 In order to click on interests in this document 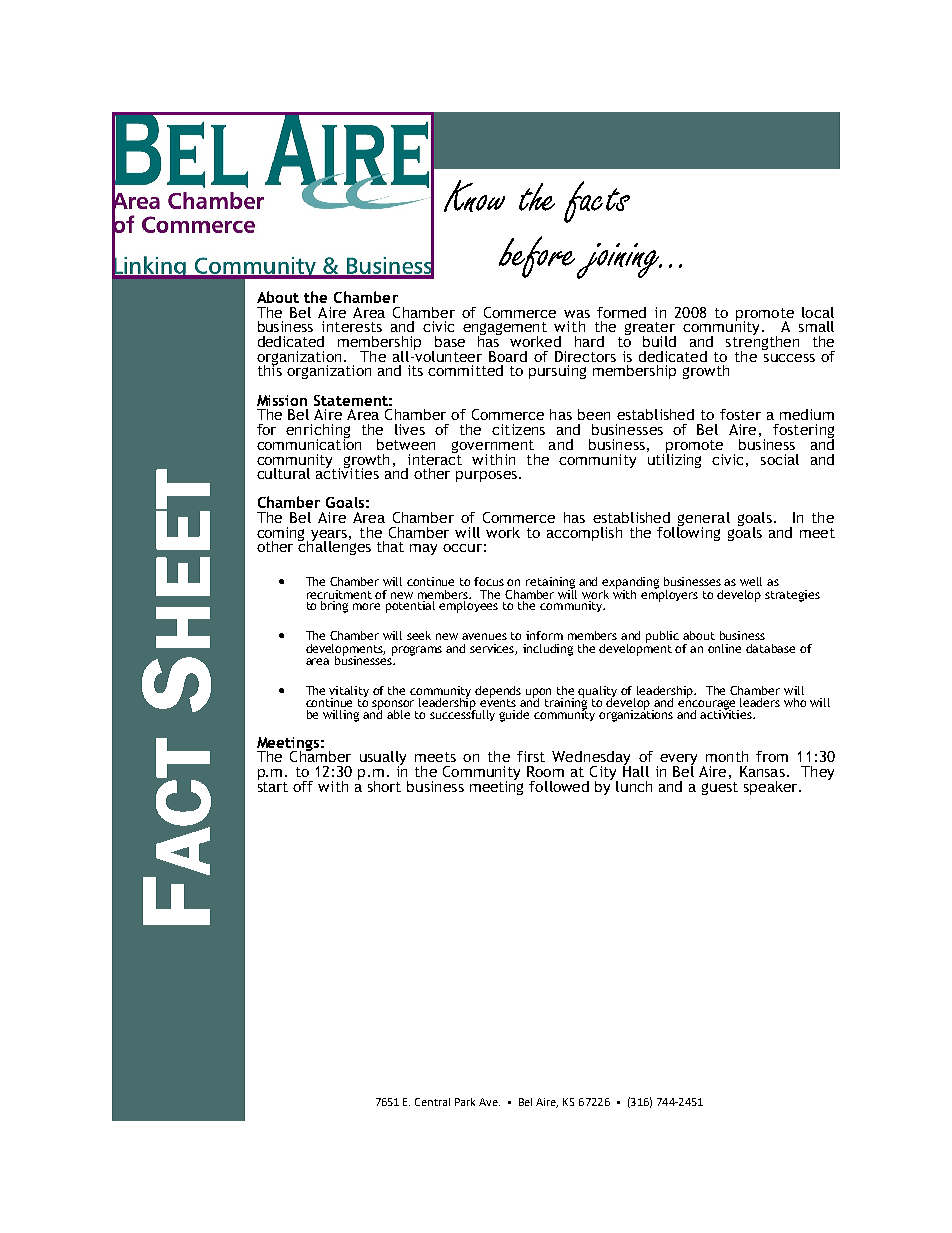, I will do `click(352, 326)`.
